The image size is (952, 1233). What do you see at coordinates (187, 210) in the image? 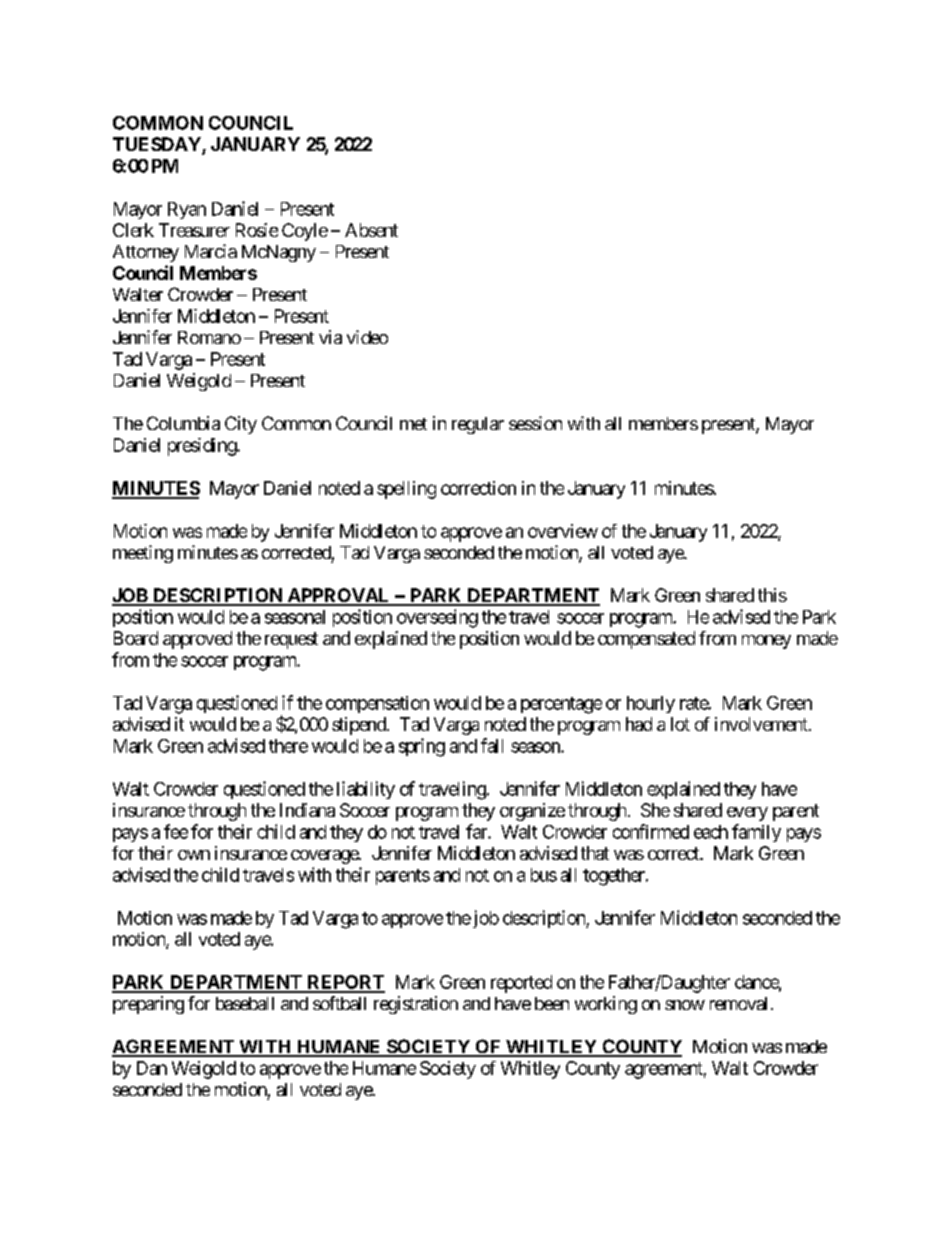
I see `Ryan` at bounding box center [187, 210].
